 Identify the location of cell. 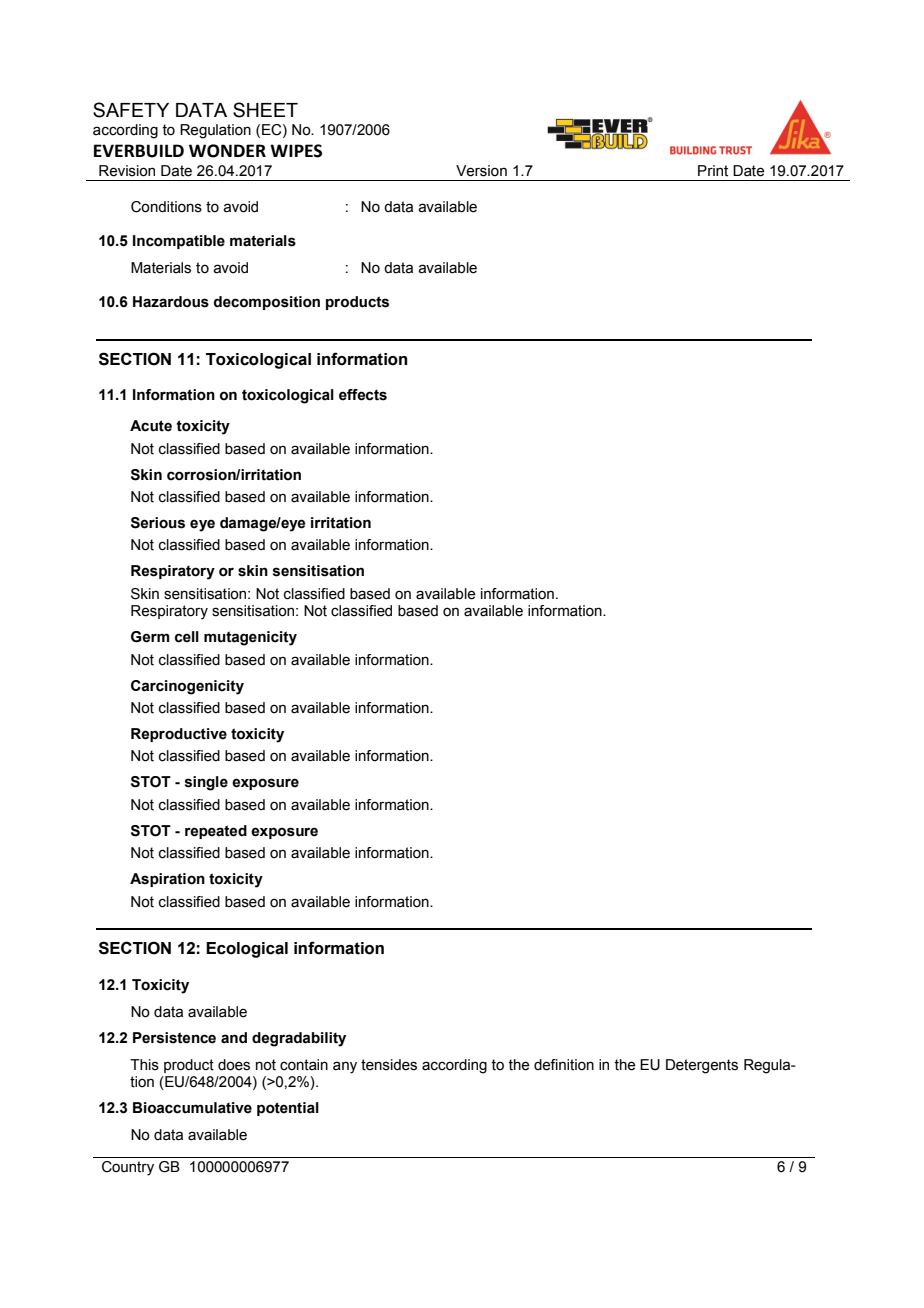
(187, 637).
